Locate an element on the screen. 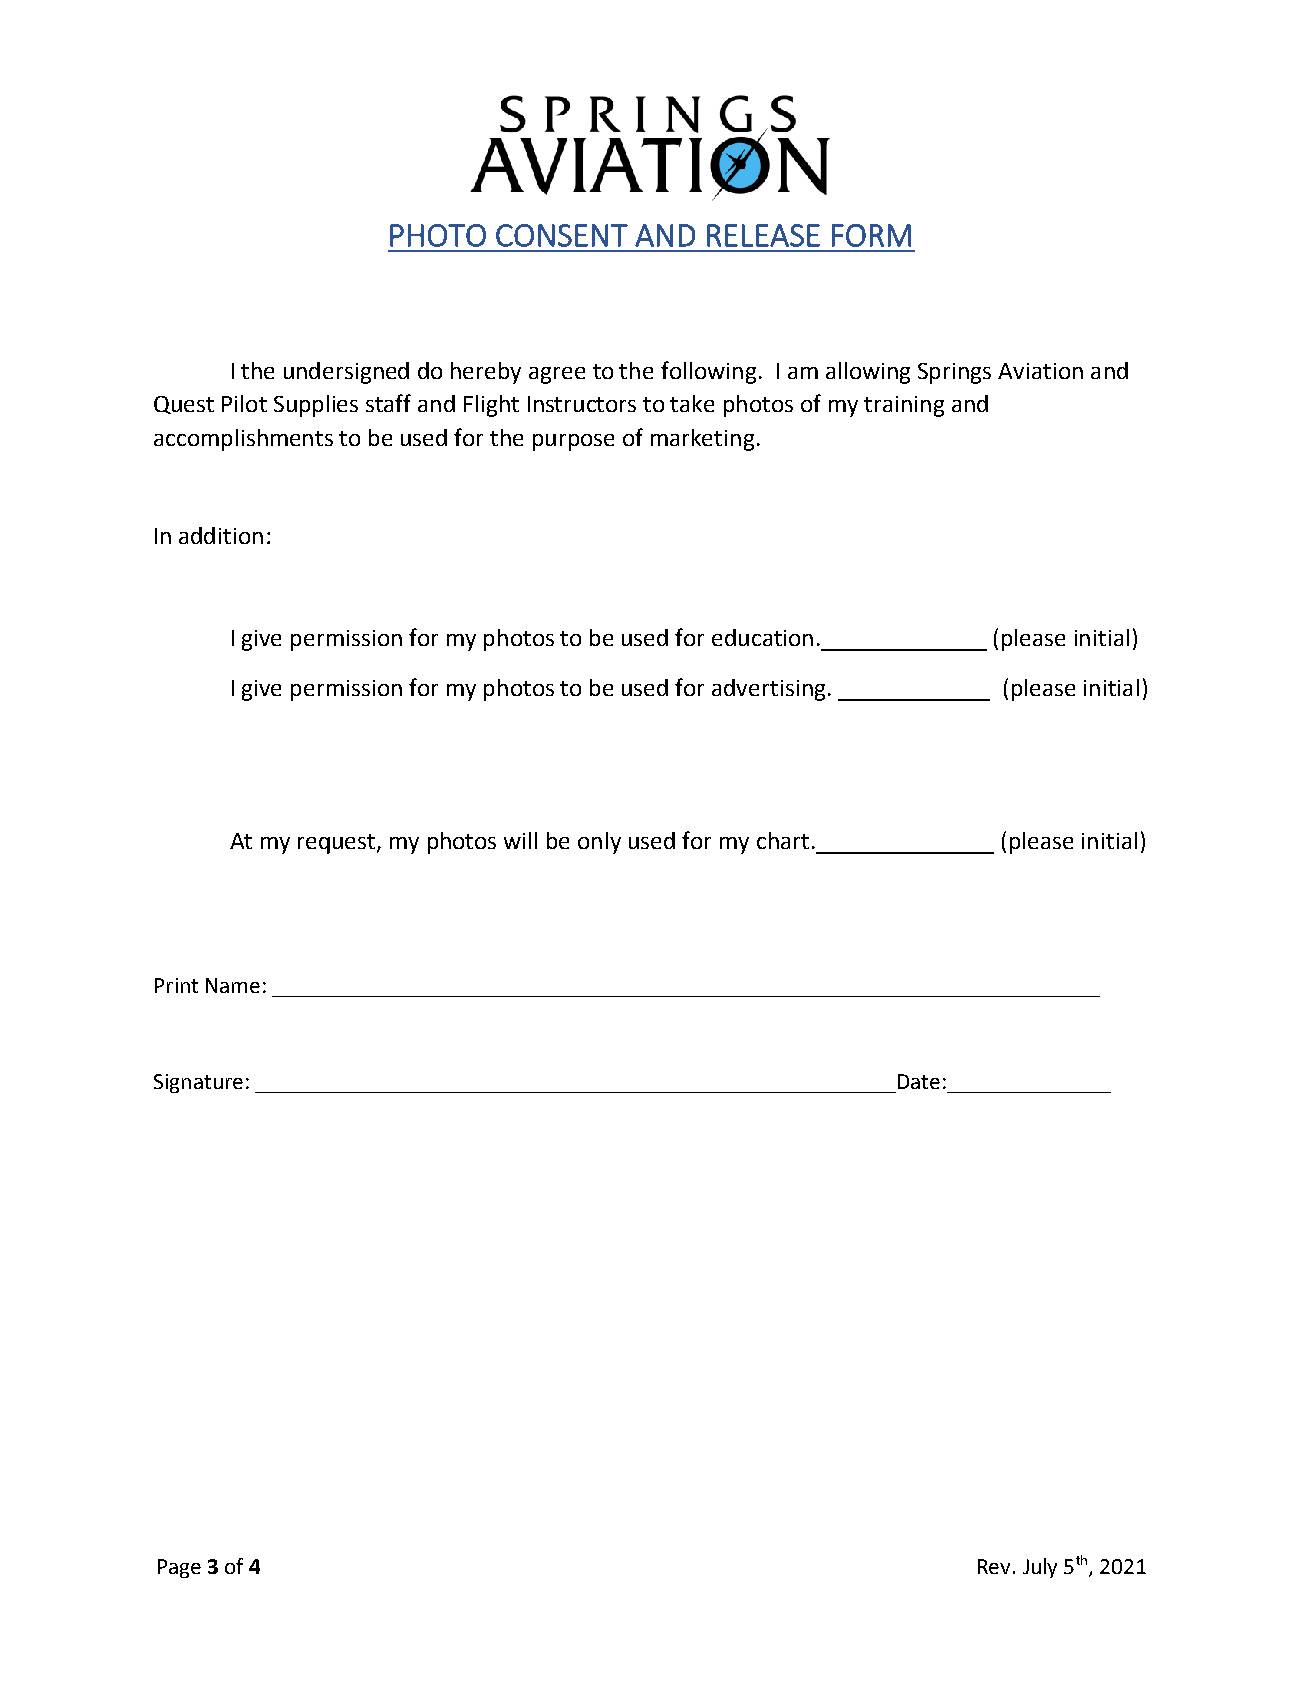 Image resolution: width=1302 pixels, height=1685 pixels. only is located at coordinates (599, 843).
